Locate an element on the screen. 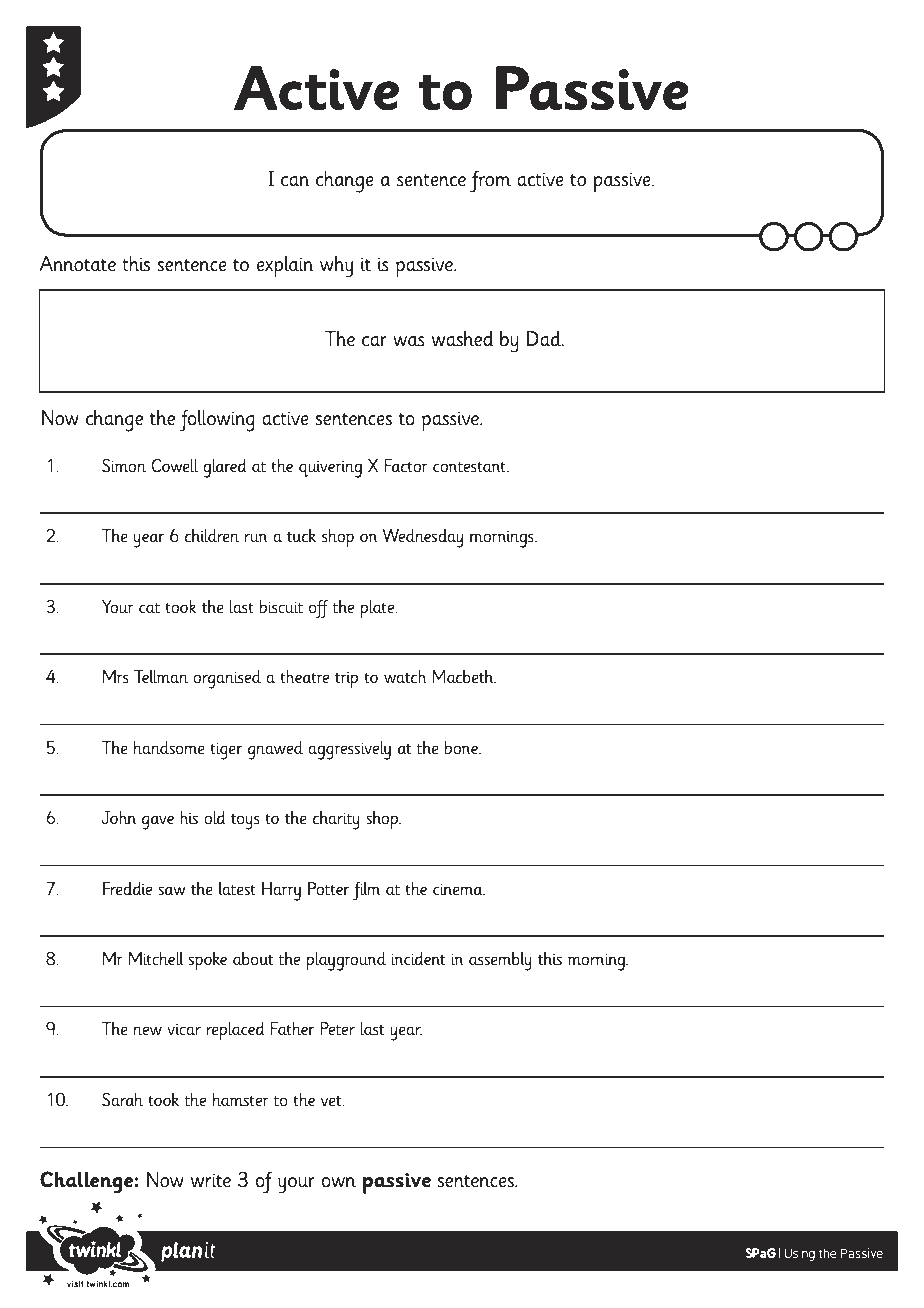 Image resolution: width=924 pixels, height=1308 pixels. Annotate is located at coordinates (77, 264).
